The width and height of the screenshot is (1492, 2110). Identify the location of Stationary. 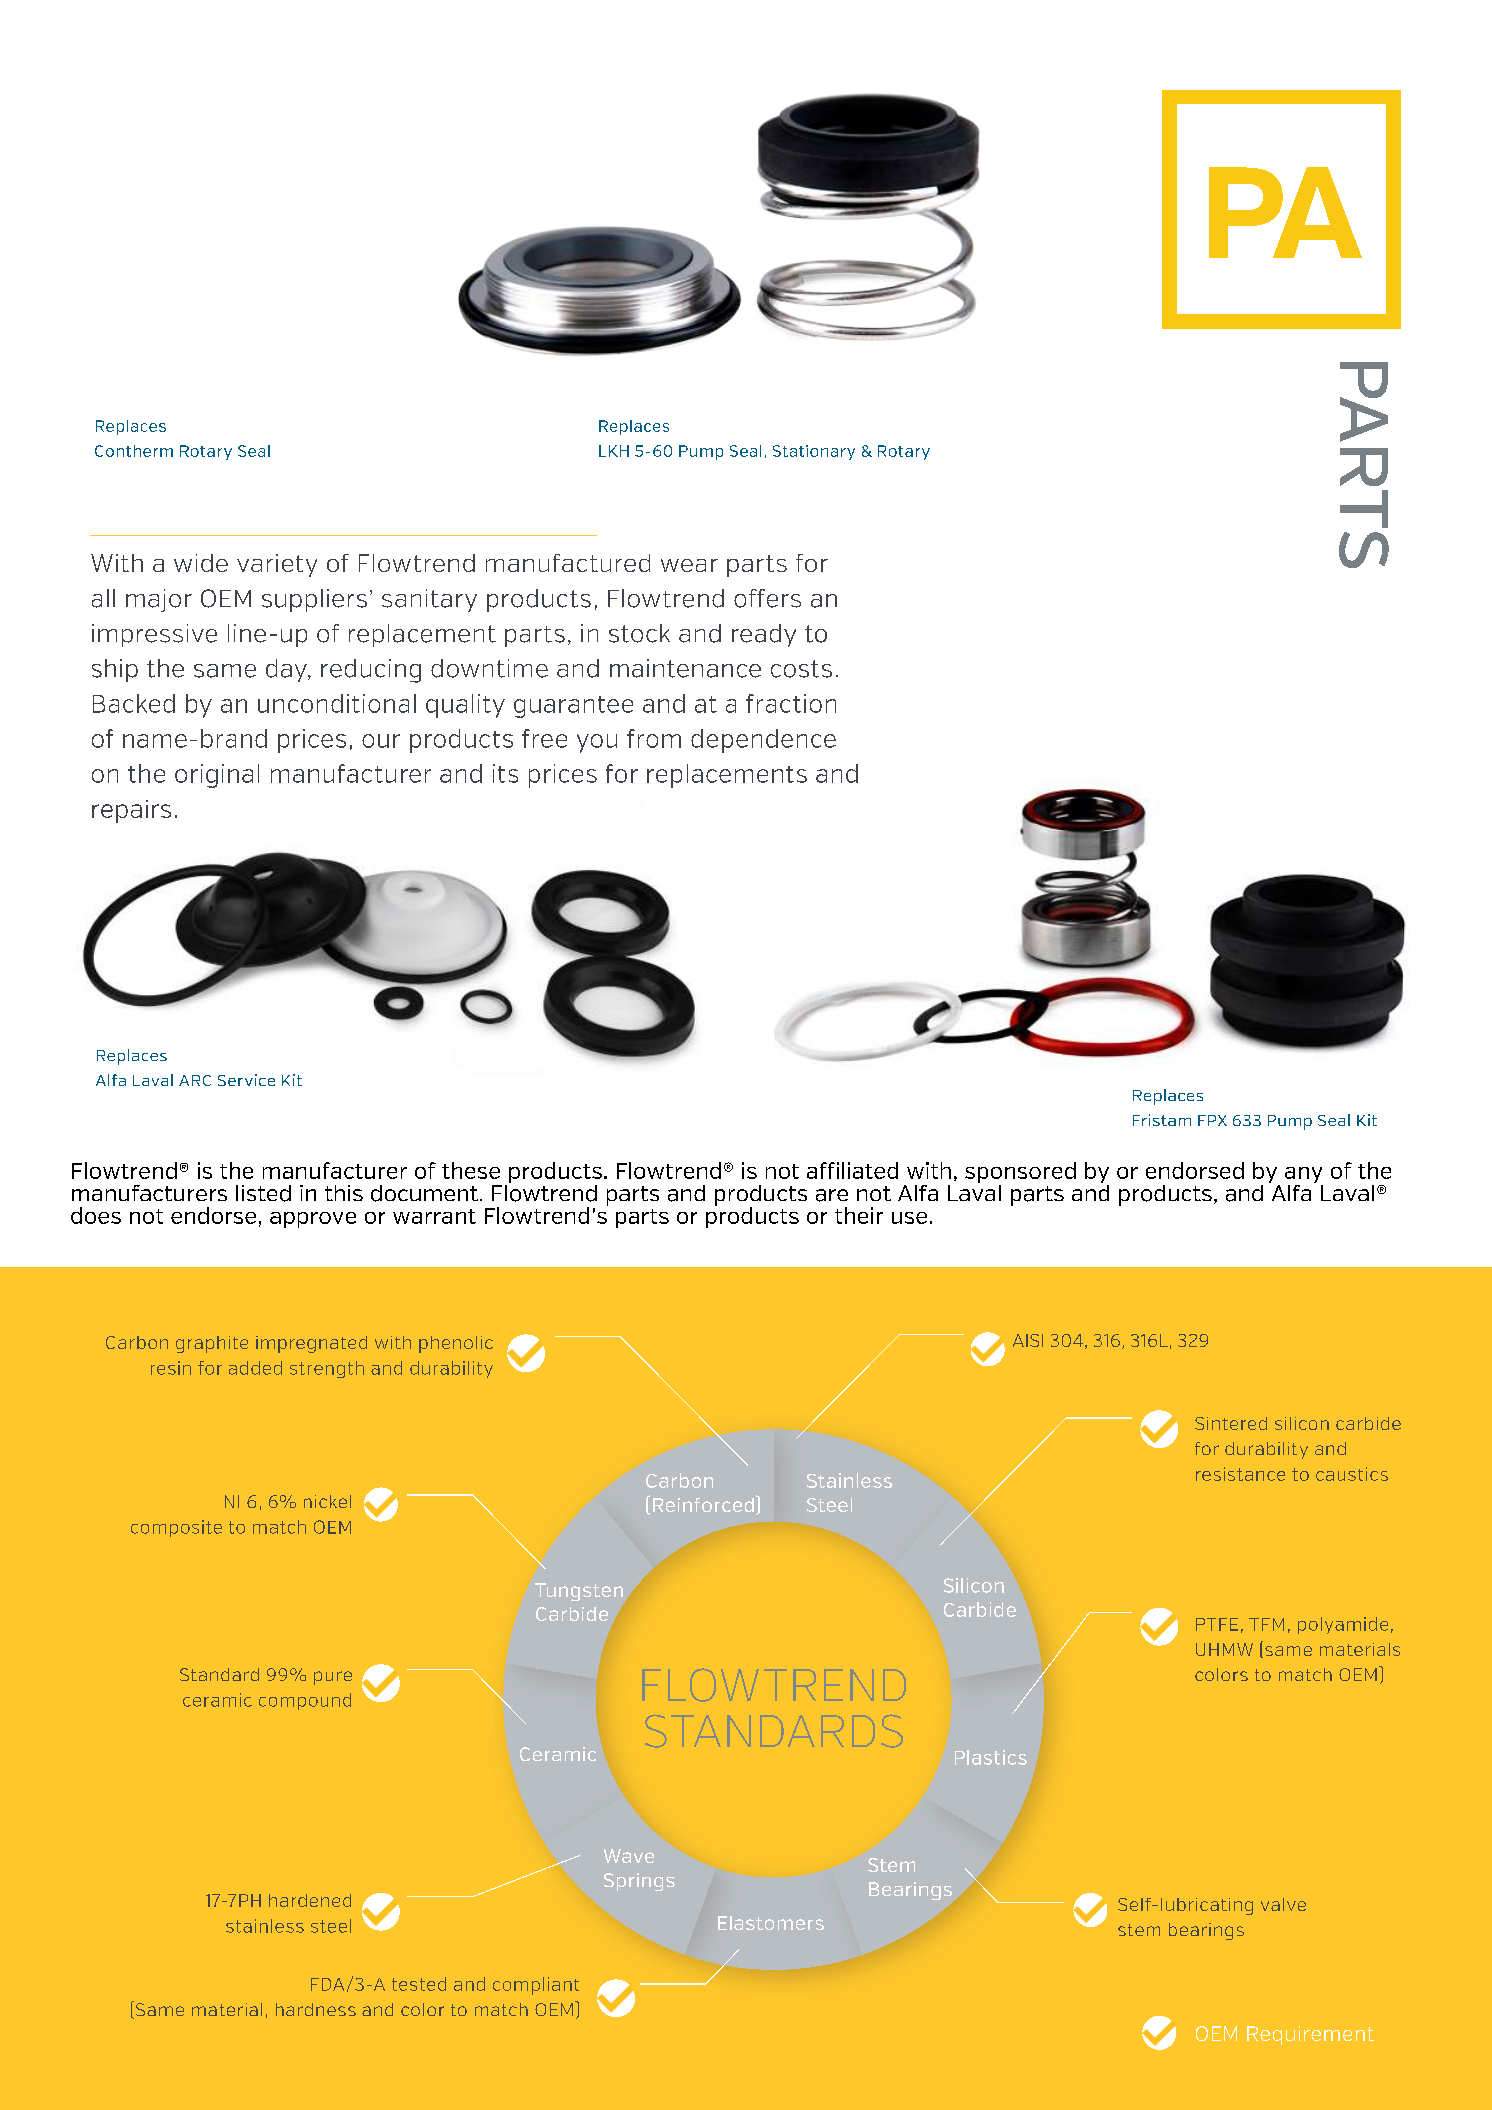
(814, 452).
